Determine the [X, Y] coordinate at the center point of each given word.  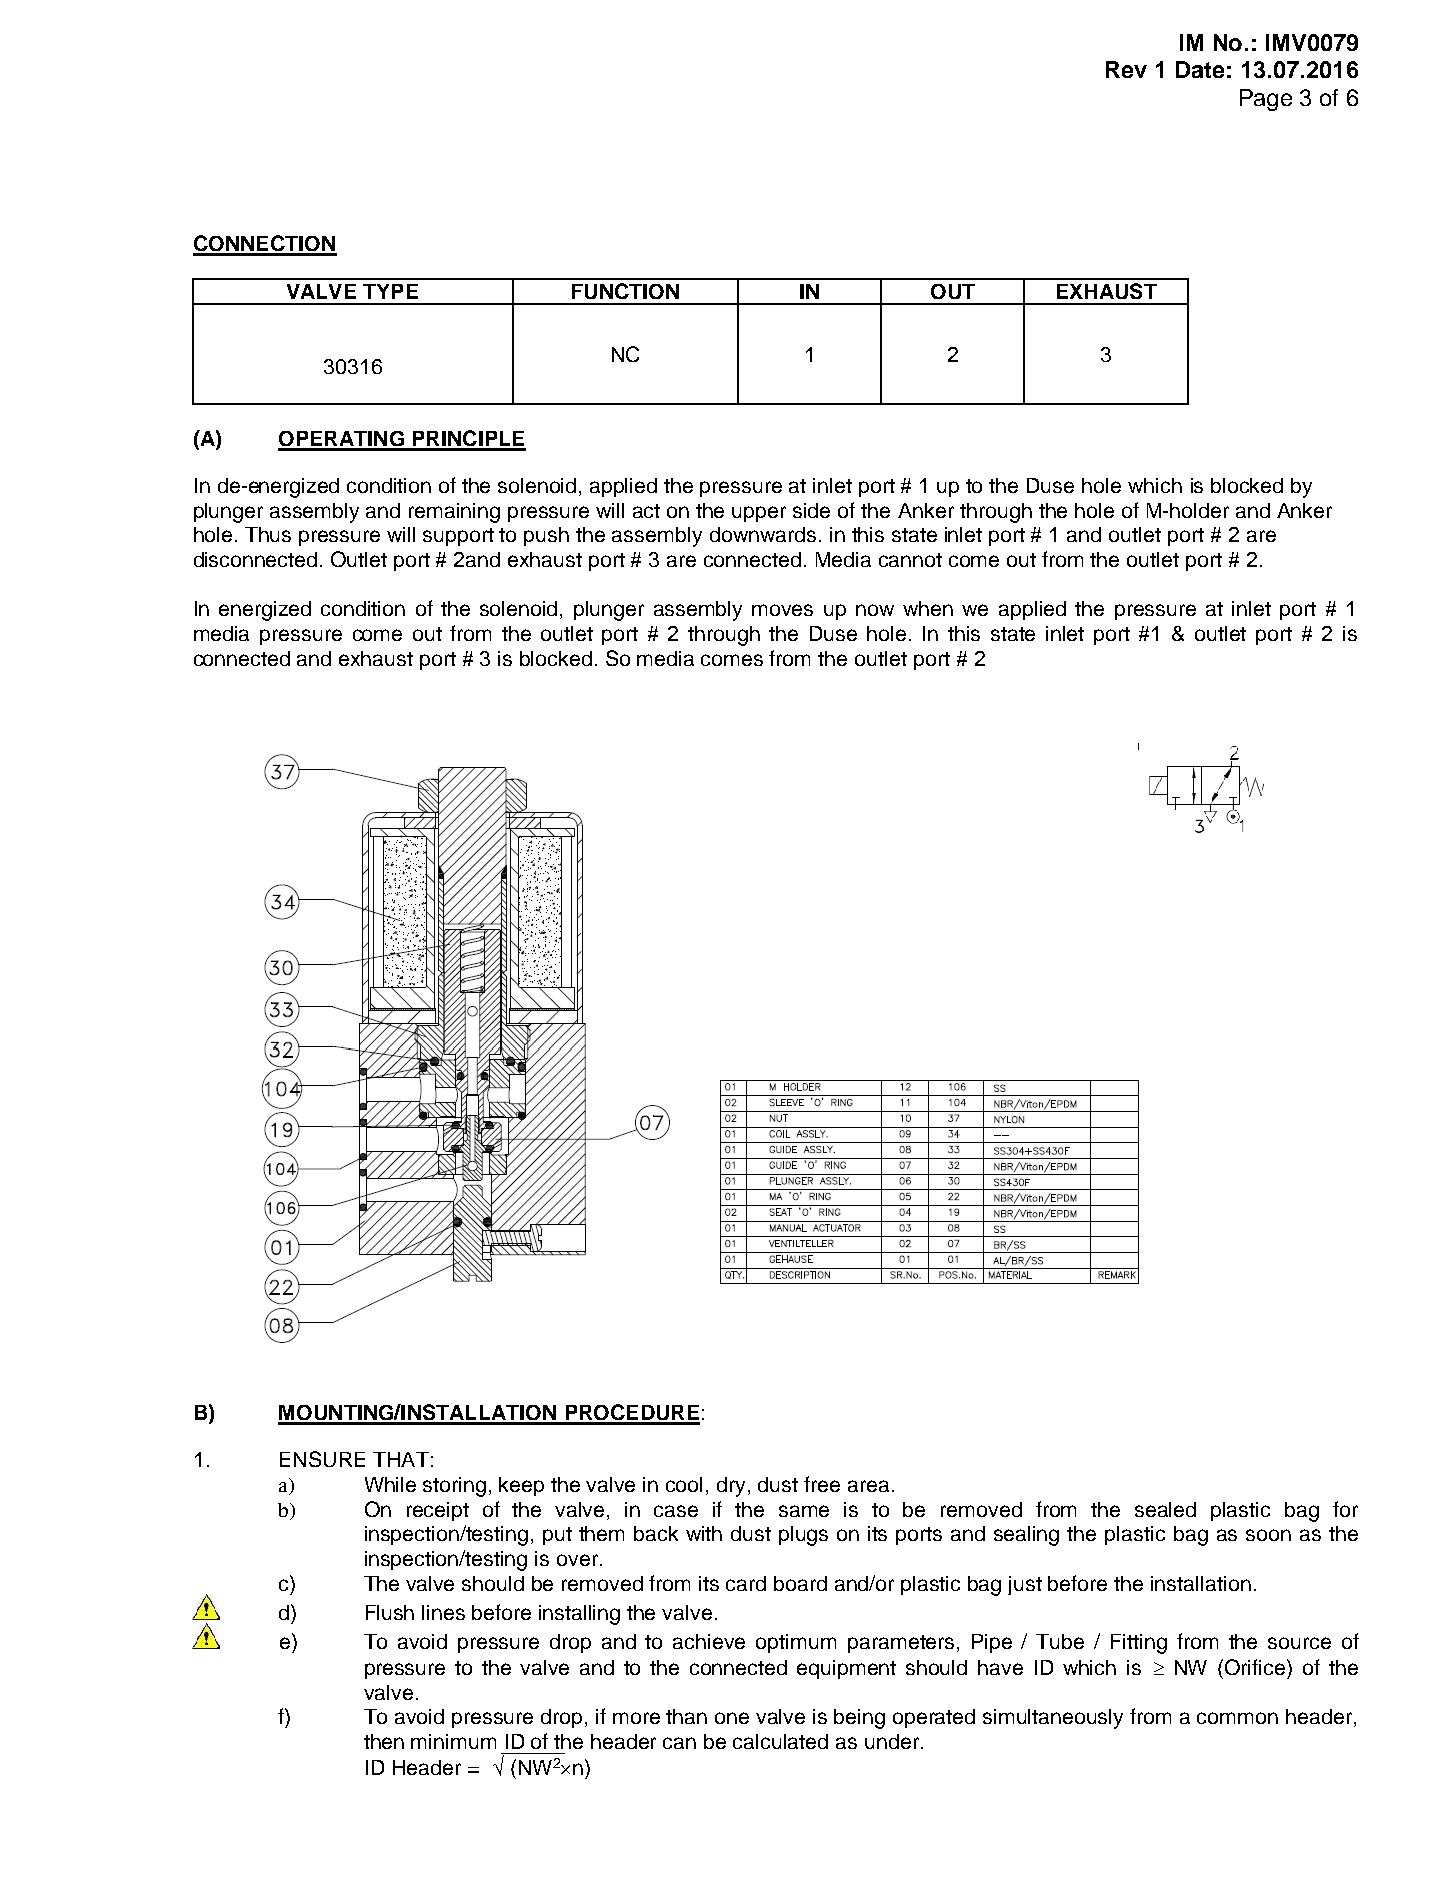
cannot [910, 560]
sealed [1165, 1509]
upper [759, 514]
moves [782, 610]
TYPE [390, 291]
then [384, 1741]
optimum [796, 1643]
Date [1200, 69]
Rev [1126, 69]
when [928, 608]
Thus [268, 534]
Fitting [1139, 1644]
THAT [401, 1459]
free [822, 1484]
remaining [454, 513]
